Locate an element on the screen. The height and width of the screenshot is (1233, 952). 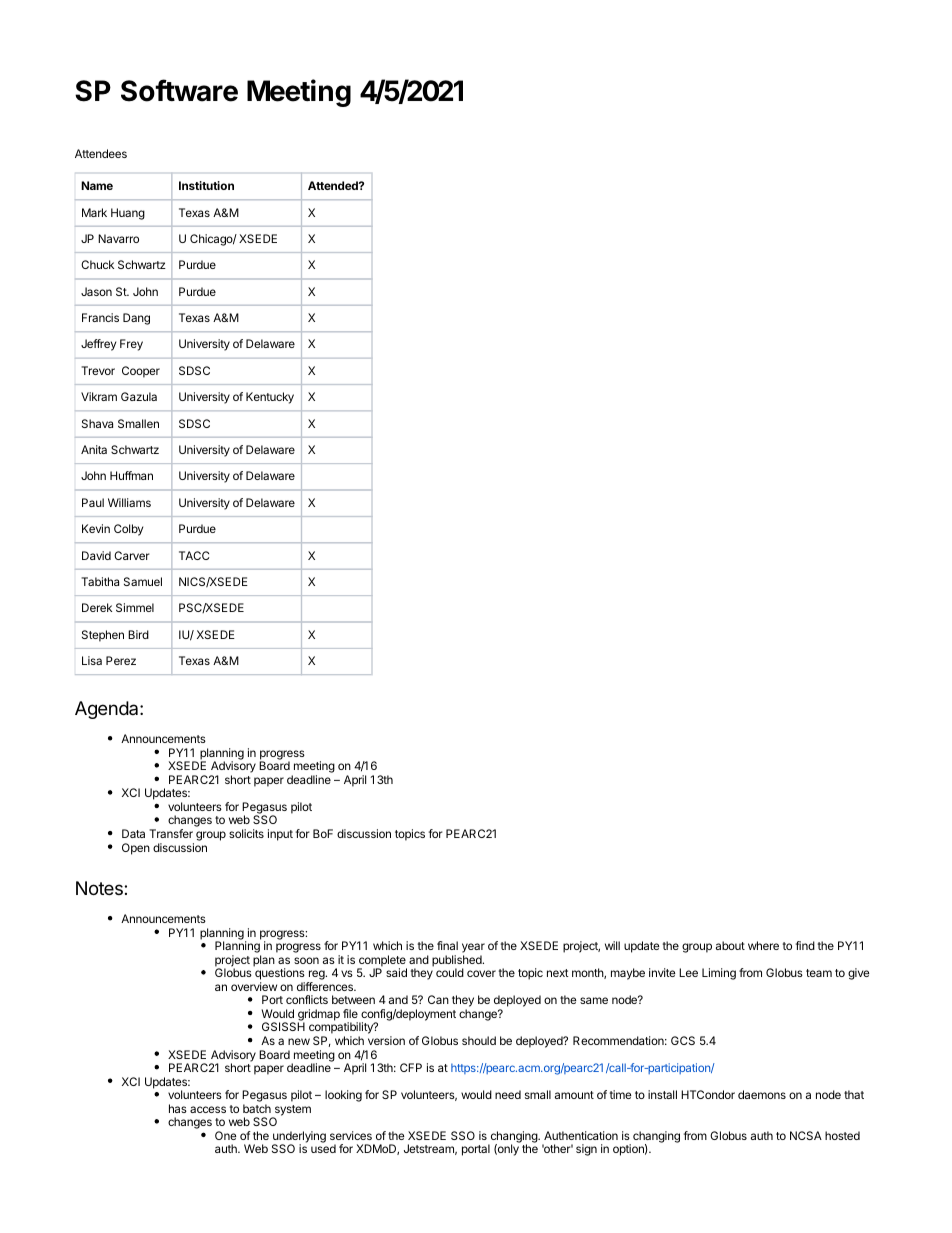
daemons is located at coordinates (762, 1094).
